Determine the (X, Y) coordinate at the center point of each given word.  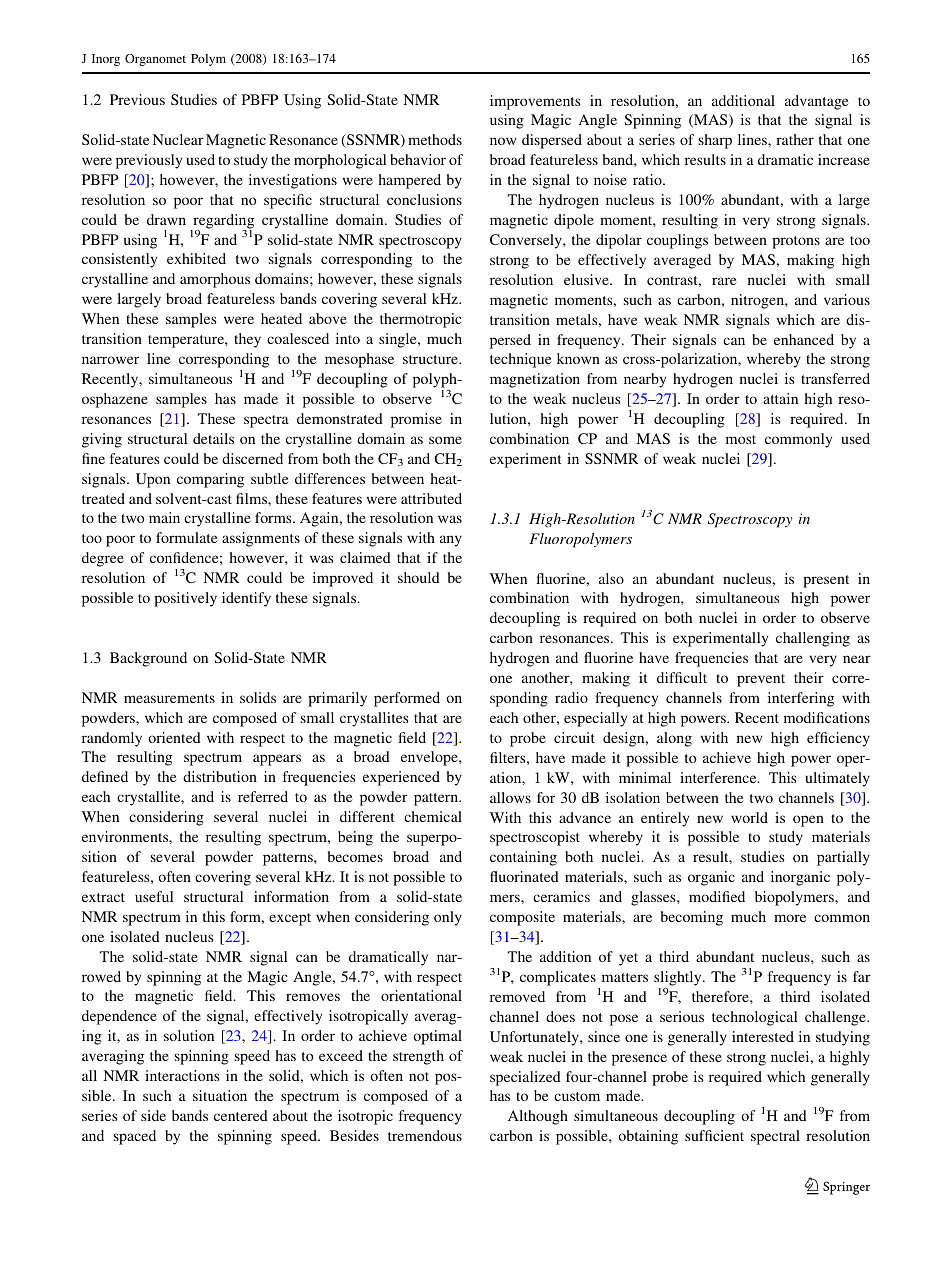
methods (435, 139)
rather (795, 139)
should (419, 577)
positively (185, 599)
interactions (182, 1075)
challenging (813, 639)
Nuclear (178, 139)
